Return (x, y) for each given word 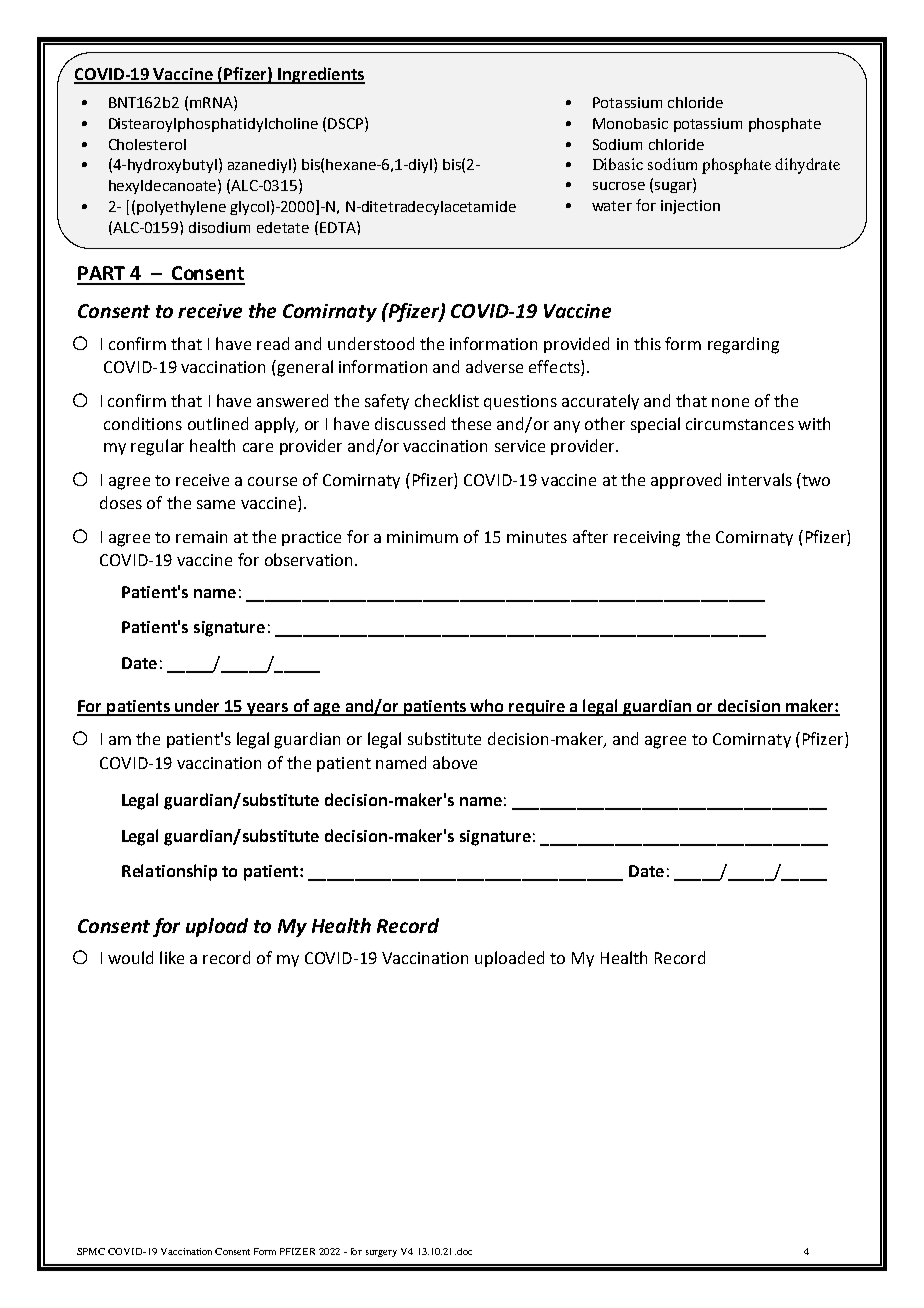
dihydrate (807, 166)
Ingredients (320, 75)
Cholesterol (147, 144)
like (172, 957)
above (455, 762)
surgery (381, 1253)
